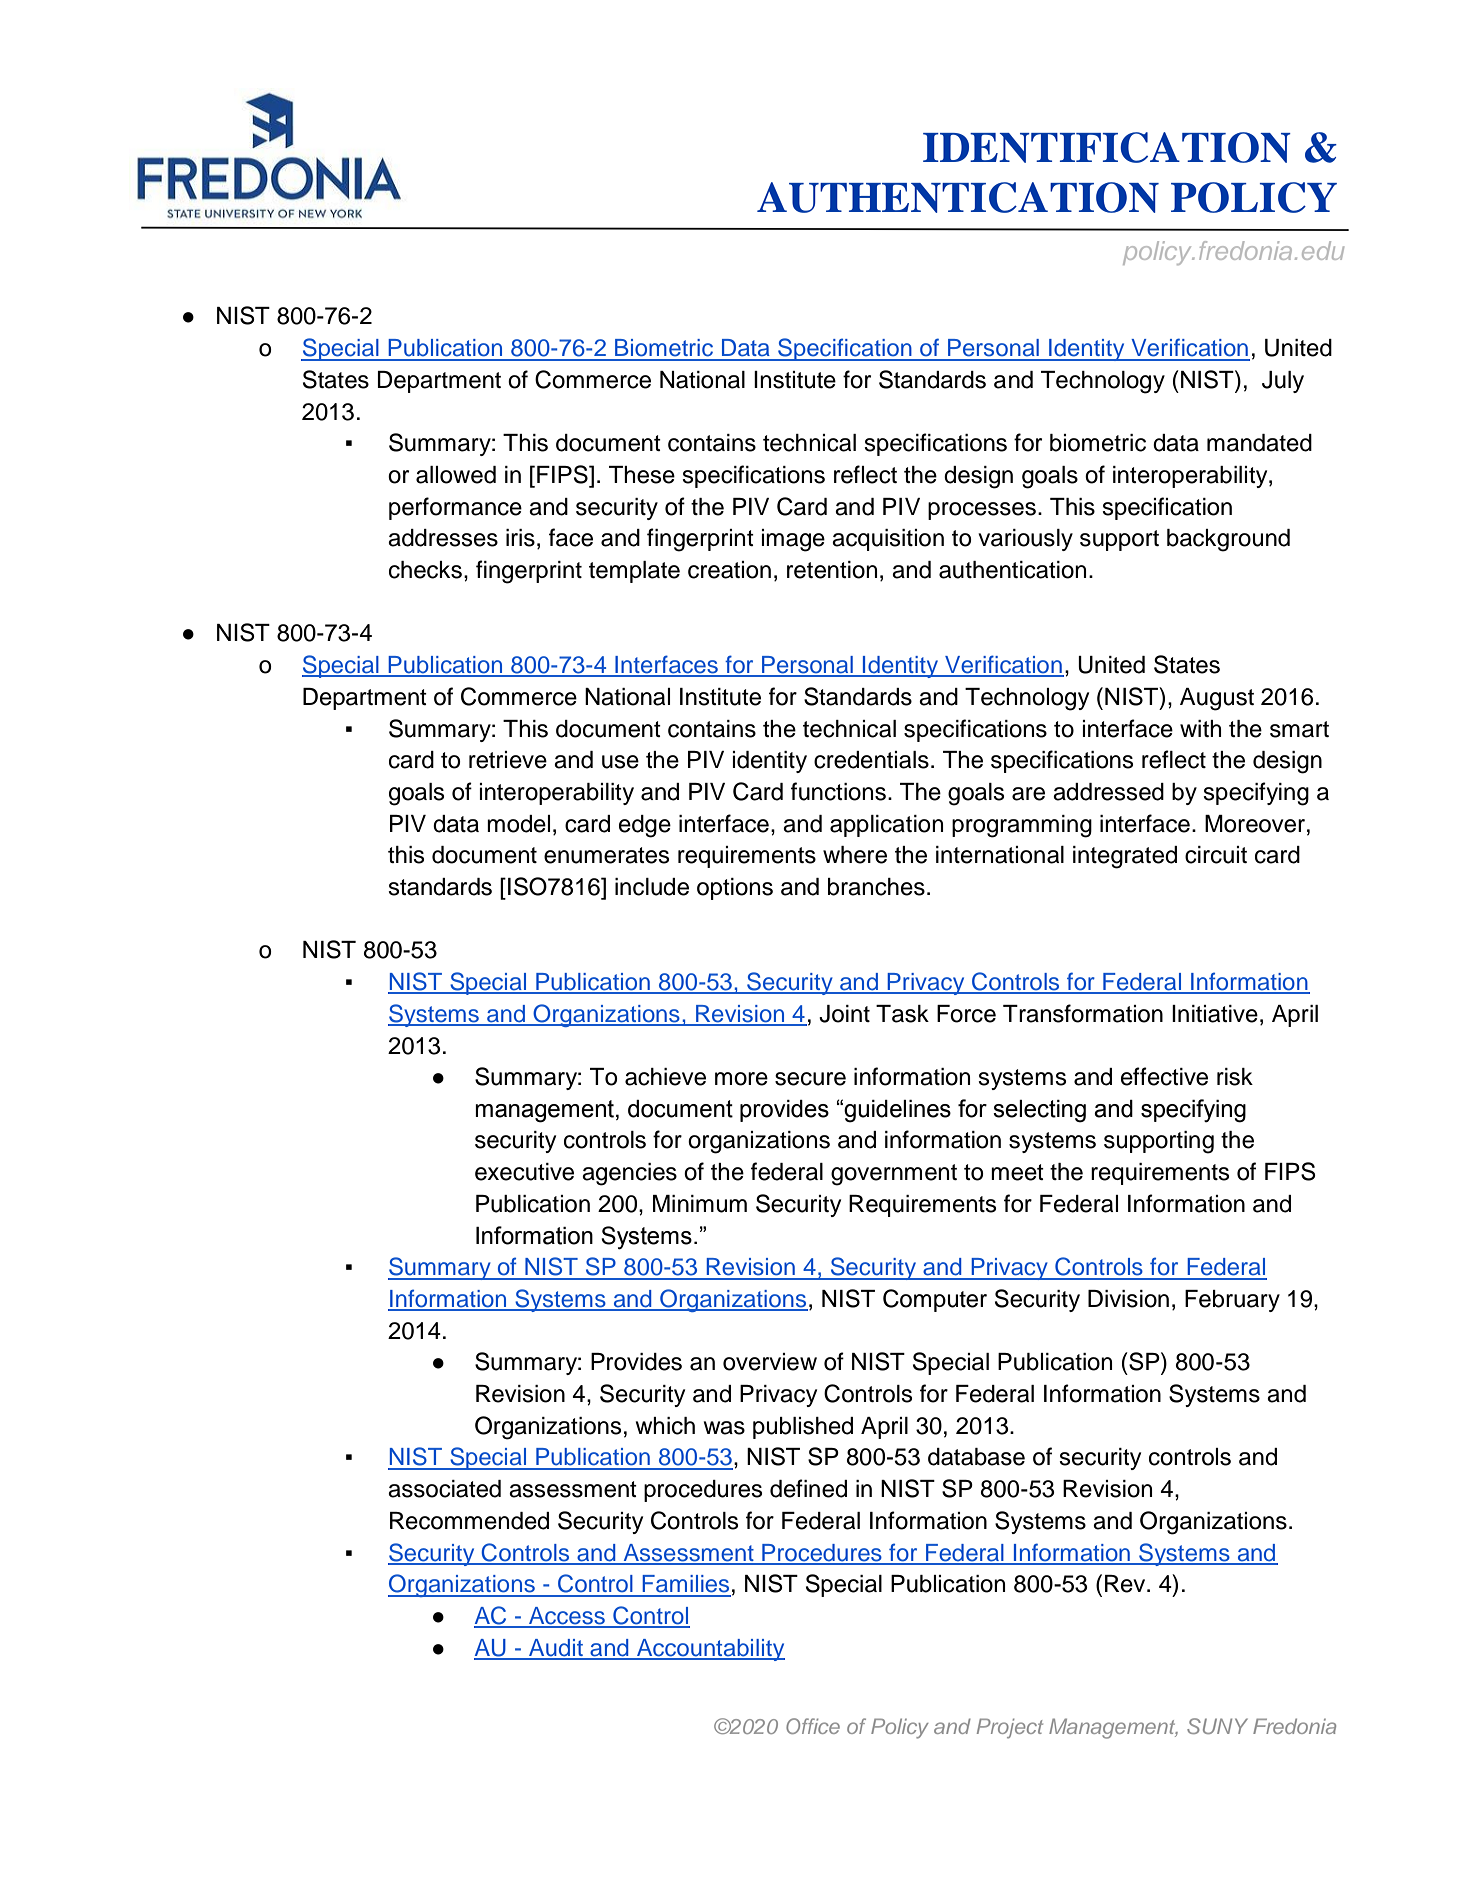 The width and height of the page is (1466, 1898). I want to click on Initiative, so click(1215, 1014).
